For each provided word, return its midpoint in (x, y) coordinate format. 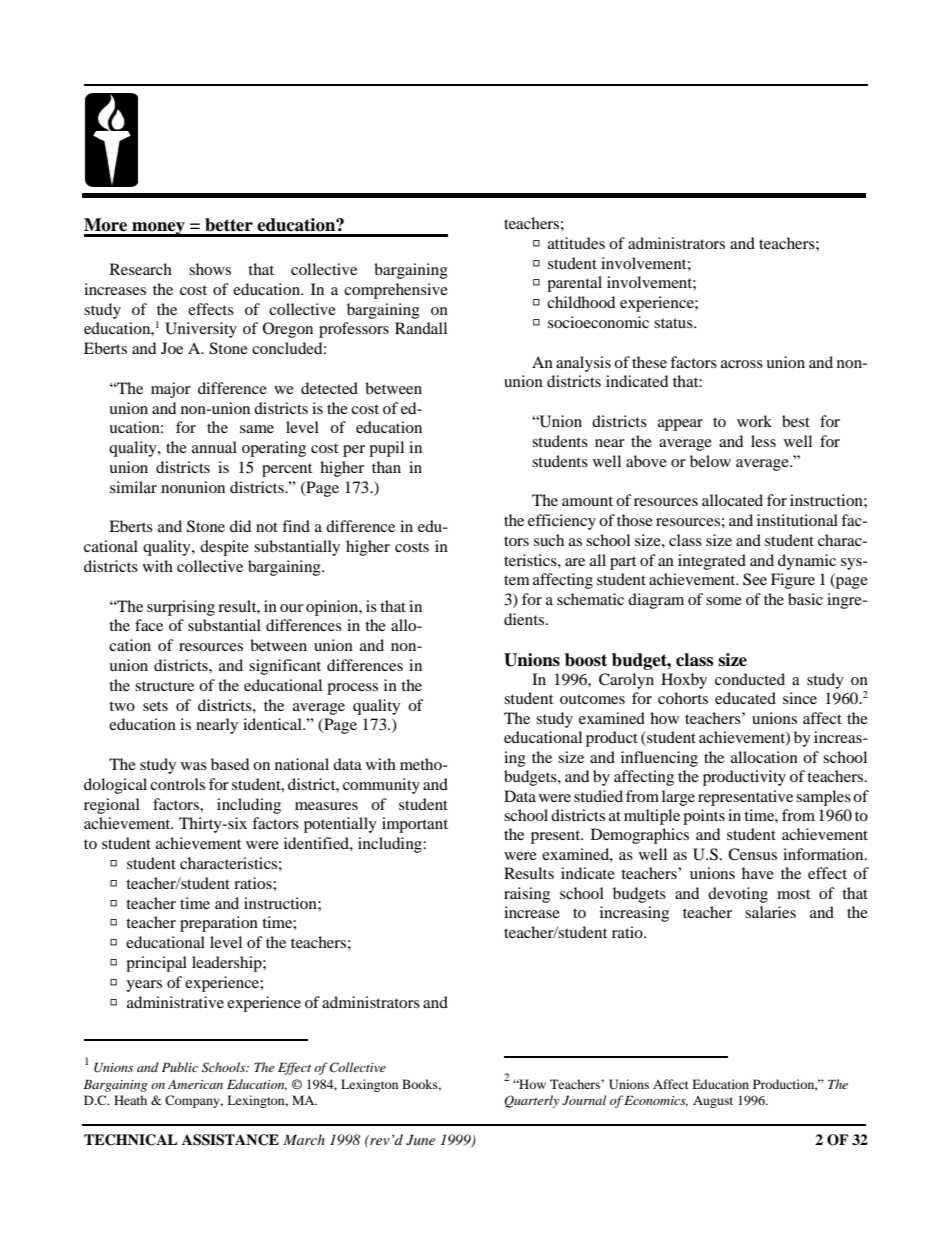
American (195, 1084)
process (352, 689)
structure (164, 686)
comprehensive (396, 291)
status (674, 323)
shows (210, 269)
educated (745, 698)
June (420, 1140)
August (713, 1102)
